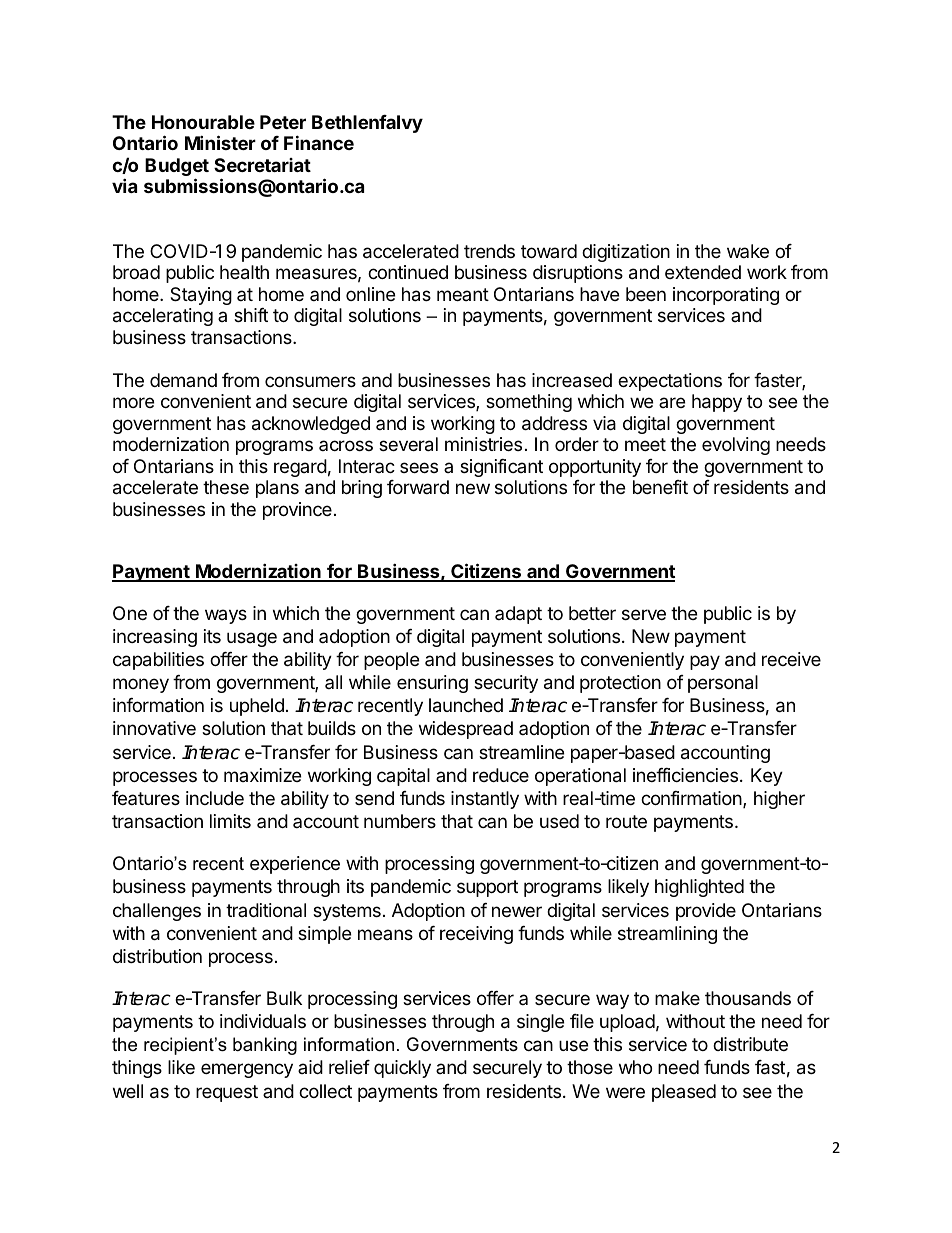 This document has width=952, height=1233. Describe the element at coordinates (518, 615) in the document. I see `adapt` at that location.
